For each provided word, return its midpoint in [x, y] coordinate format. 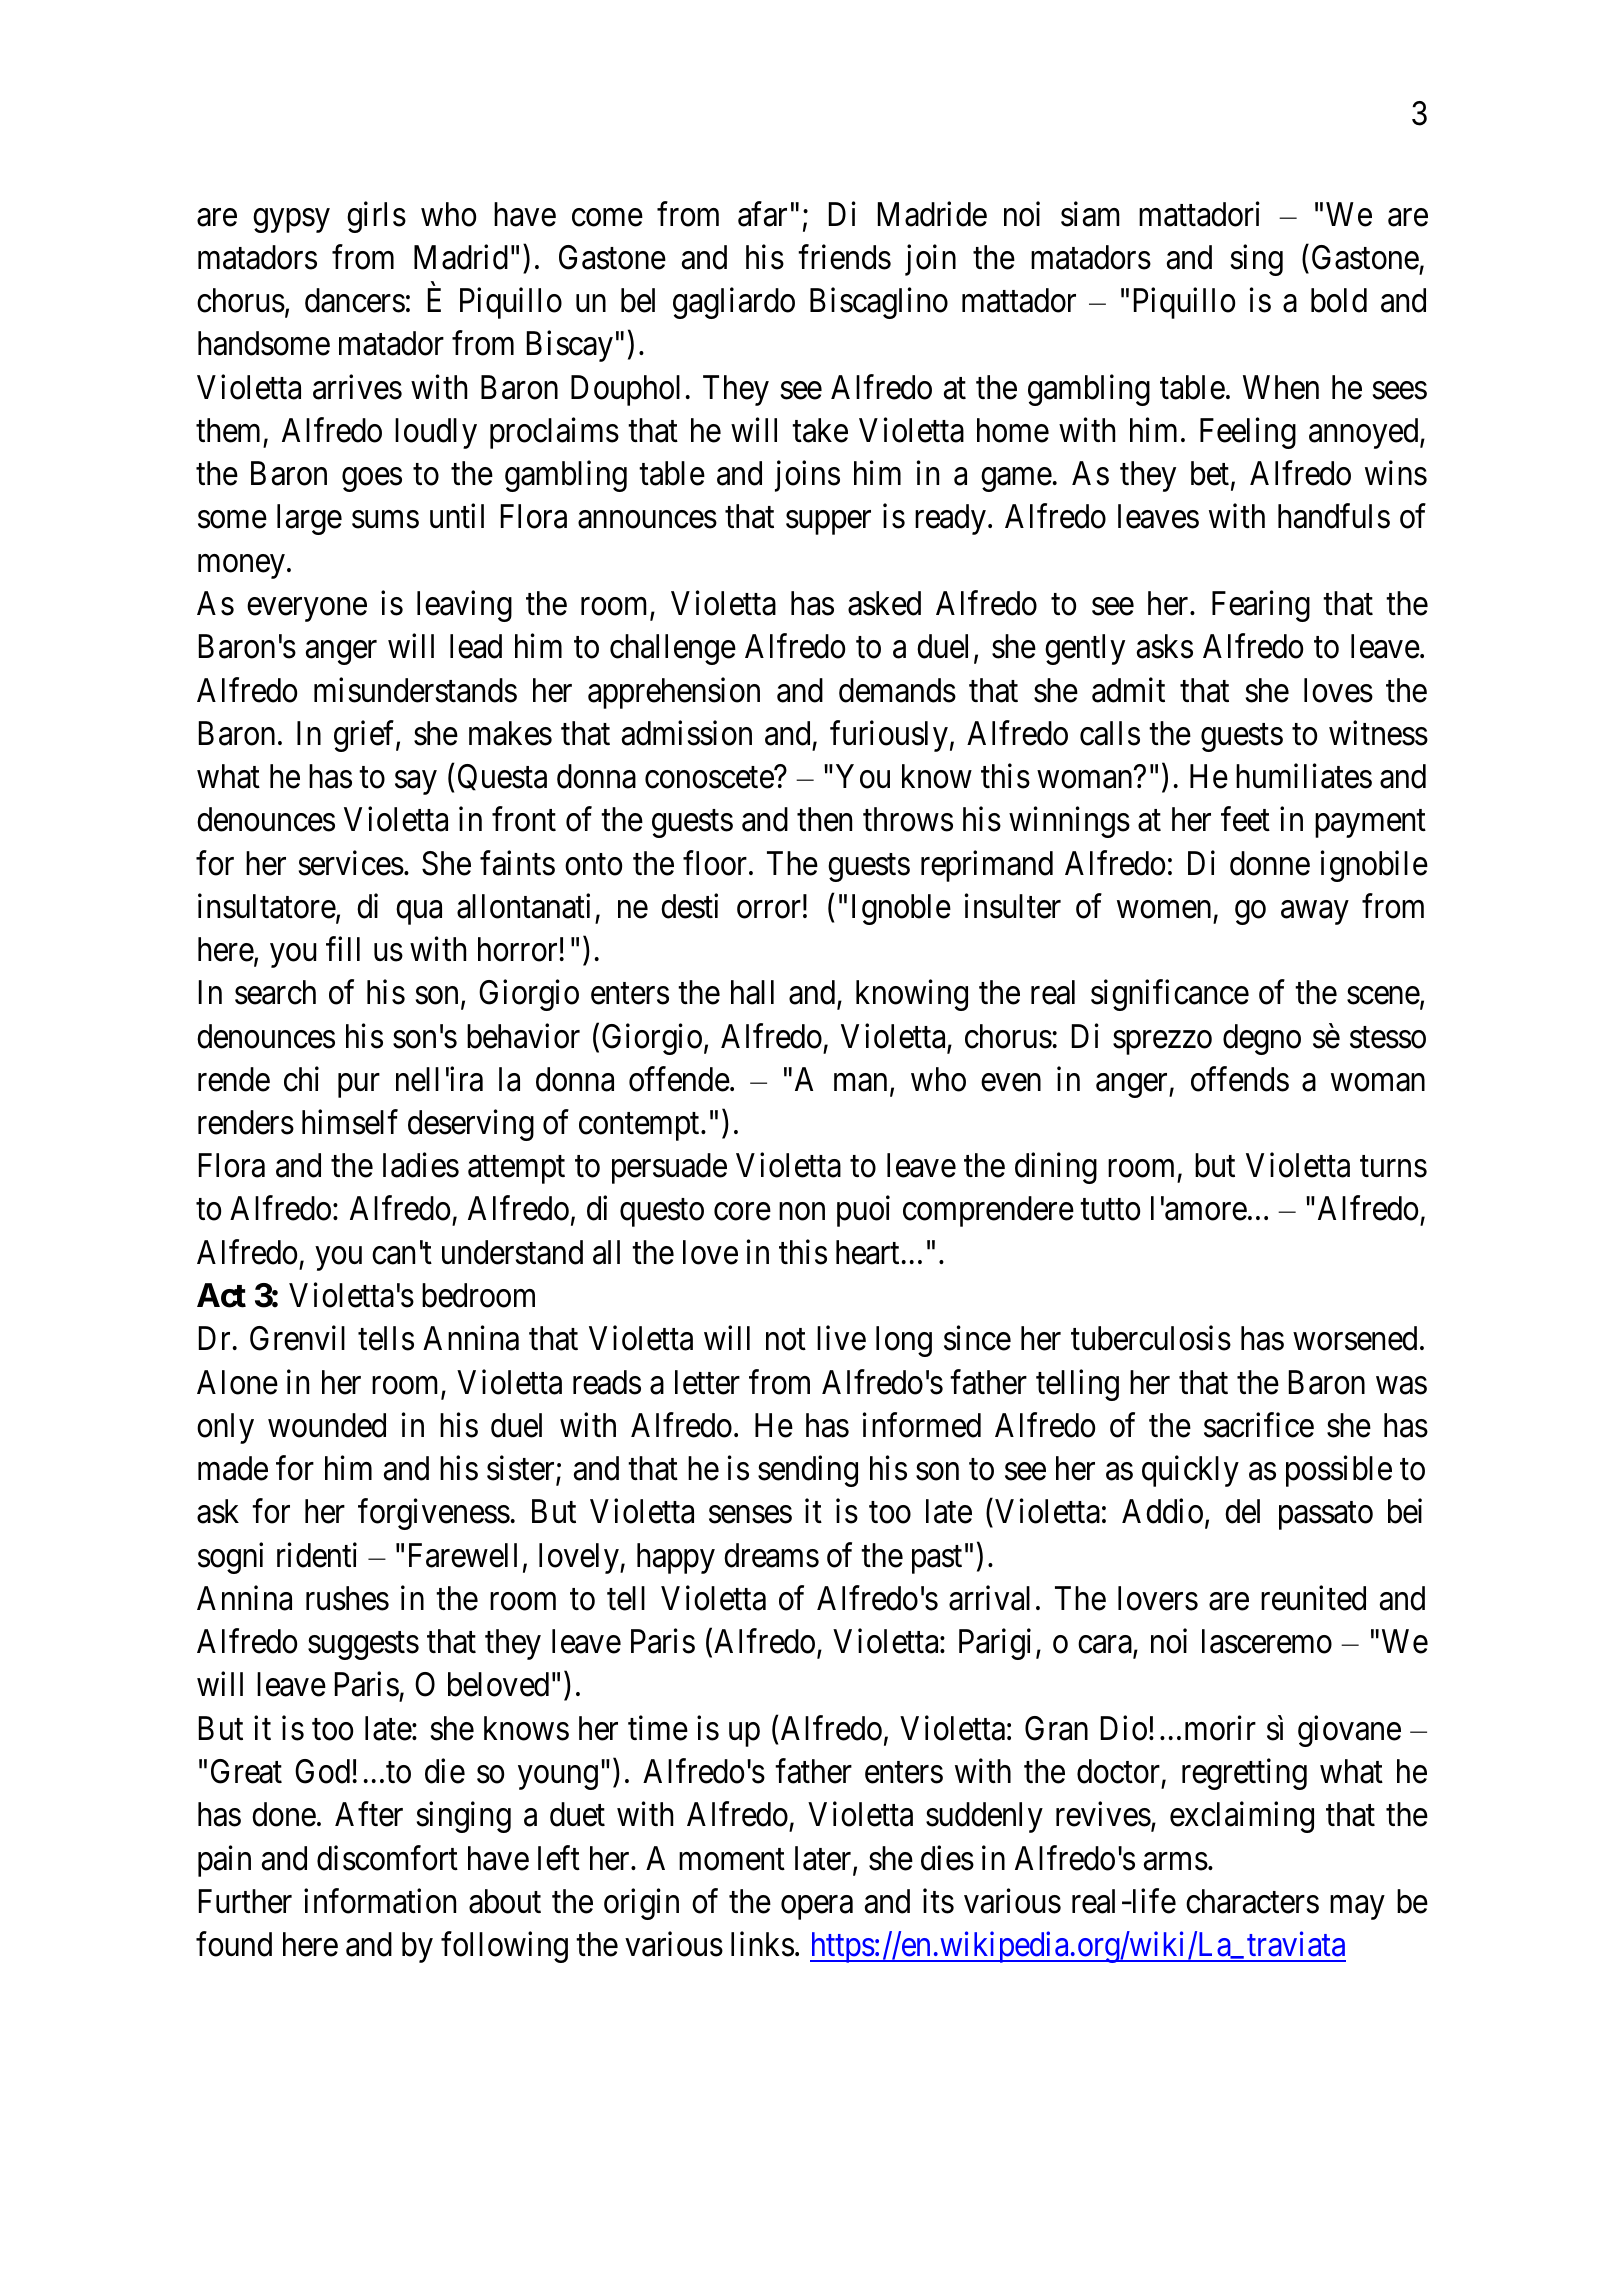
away [1314, 913]
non [802, 1212]
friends [844, 257]
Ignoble [901, 909]
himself [350, 1122]
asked [884, 603]
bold [1339, 300]
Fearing [1261, 606]
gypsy [291, 221]
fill [343, 949]
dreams [771, 1555]
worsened [1355, 1338]
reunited [1313, 1598]
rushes [347, 1598]
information [380, 1901]
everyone [307, 610]
